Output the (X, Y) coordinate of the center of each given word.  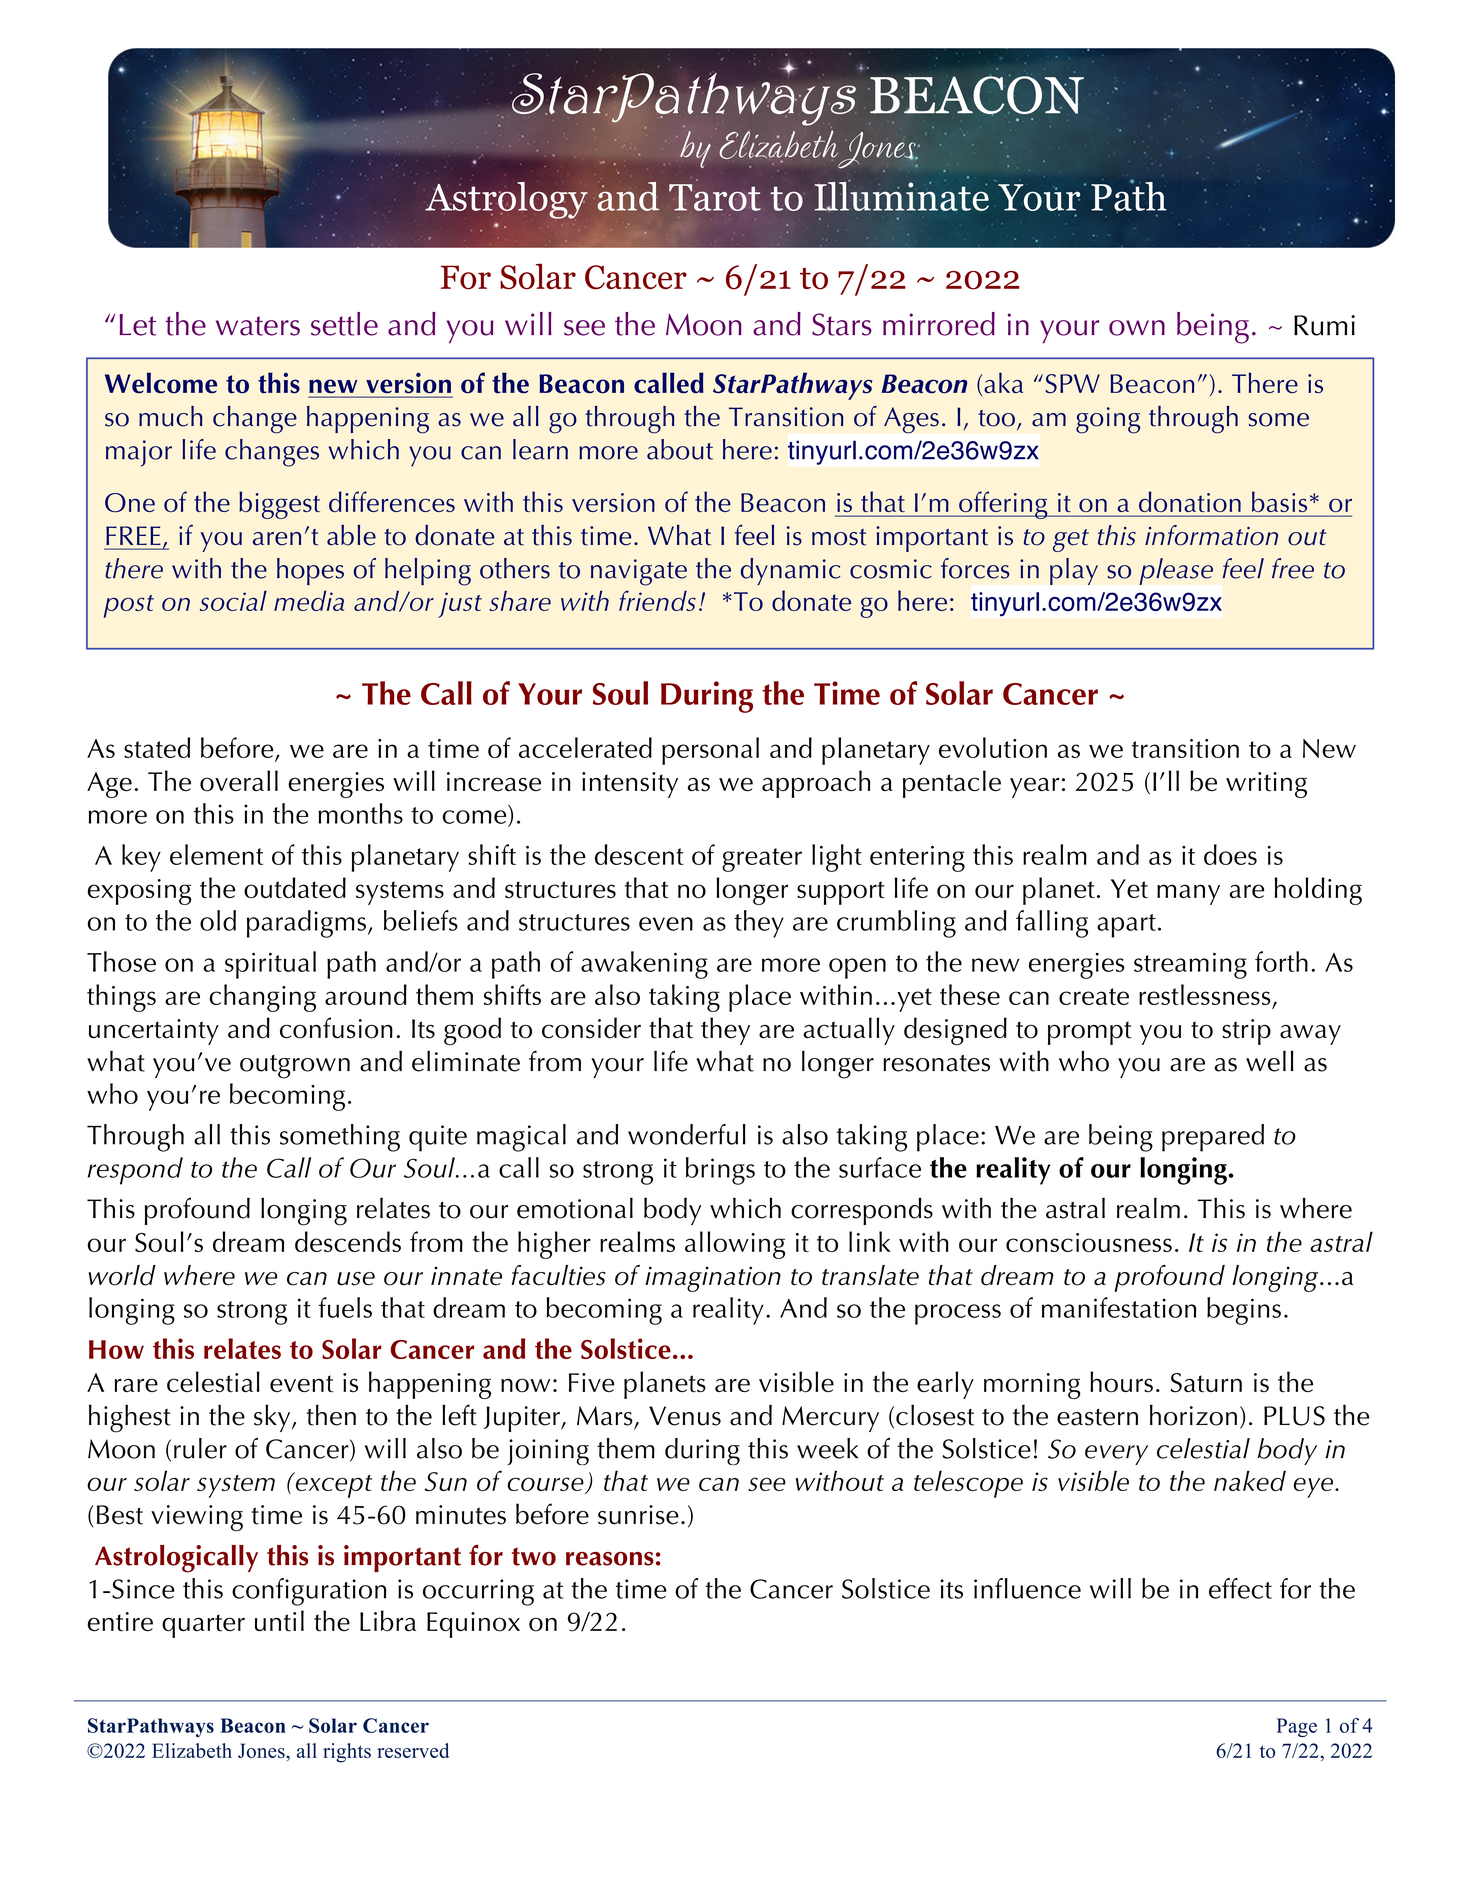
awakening (644, 965)
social (233, 601)
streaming (1190, 965)
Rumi (1324, 325)
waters (258, 326)
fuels (345, 1307)
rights (347, 1753)
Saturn (1206, 1383)
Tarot (715, 197)
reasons (610, 1559)
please (1176, 571)
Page (1297, 1727)
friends (657, 600)
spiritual (270, 965)
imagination (713, 1279)
